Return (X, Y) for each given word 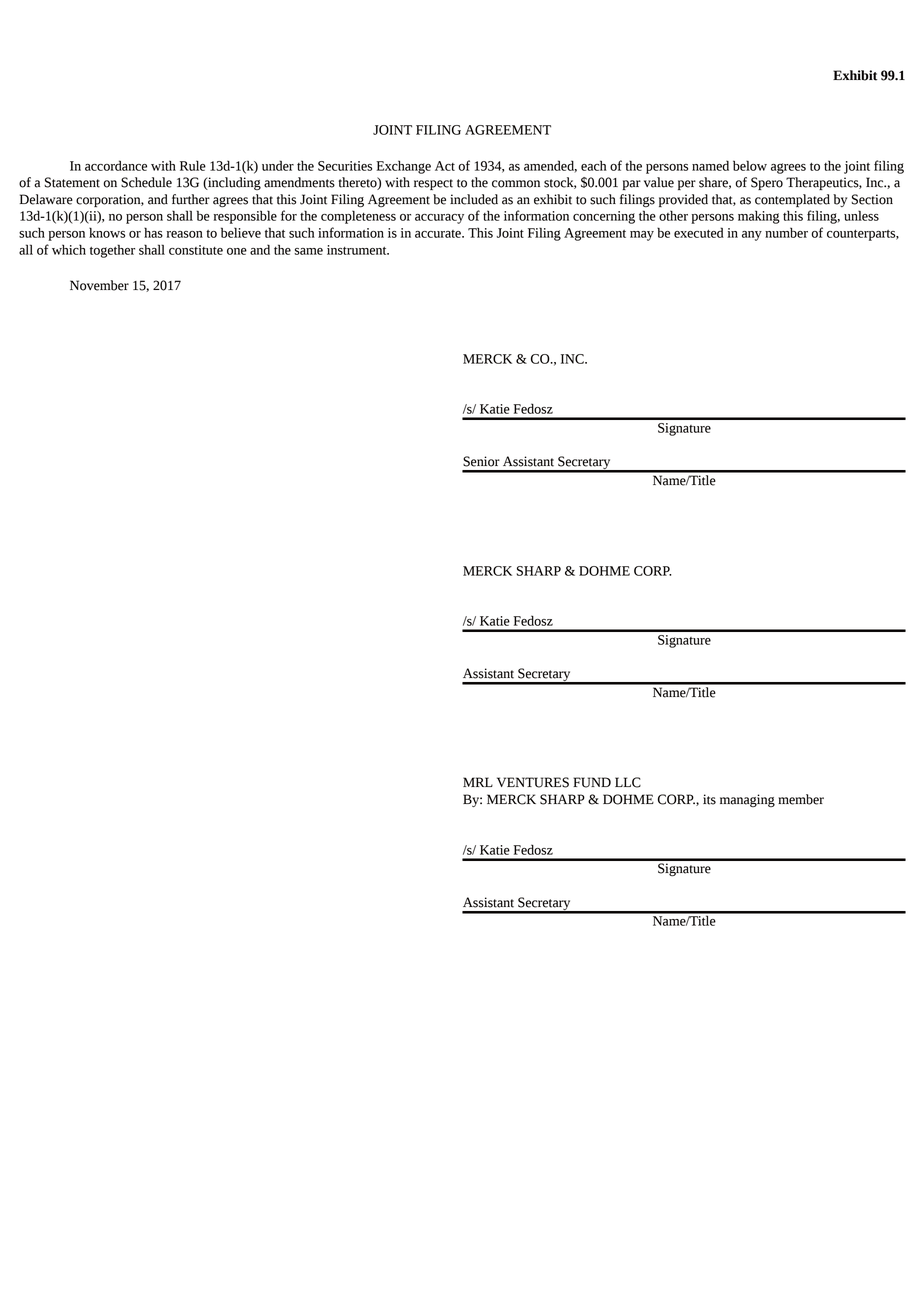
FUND (592, 782)
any (752, 236)
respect (433, 184)
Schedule (146, 182)
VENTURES (533, 782)
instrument (358, 250)
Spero (767, 183)
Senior (481, 461)
